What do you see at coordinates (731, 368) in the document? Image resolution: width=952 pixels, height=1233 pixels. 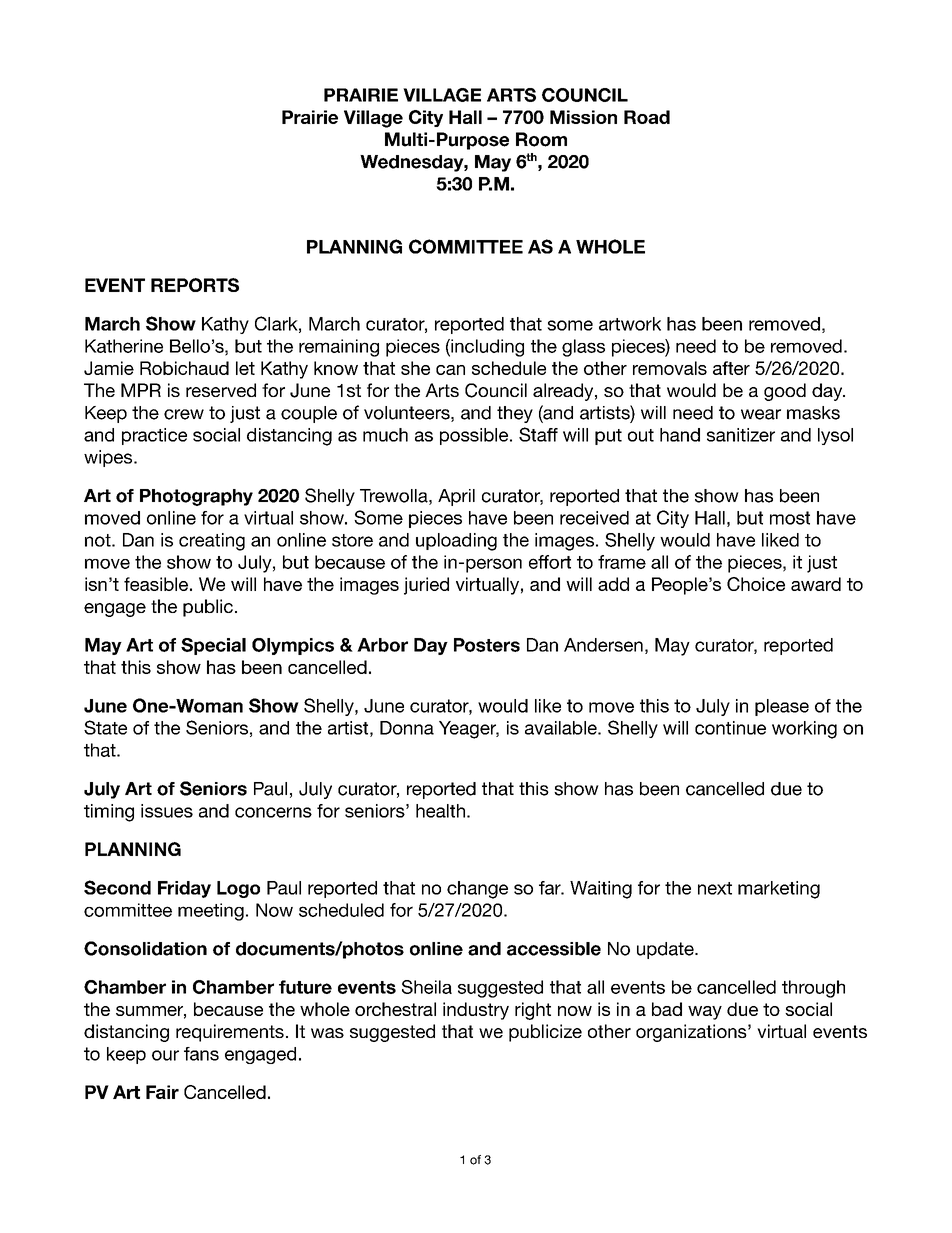 I see `after` at bounding box center [731, 368].
